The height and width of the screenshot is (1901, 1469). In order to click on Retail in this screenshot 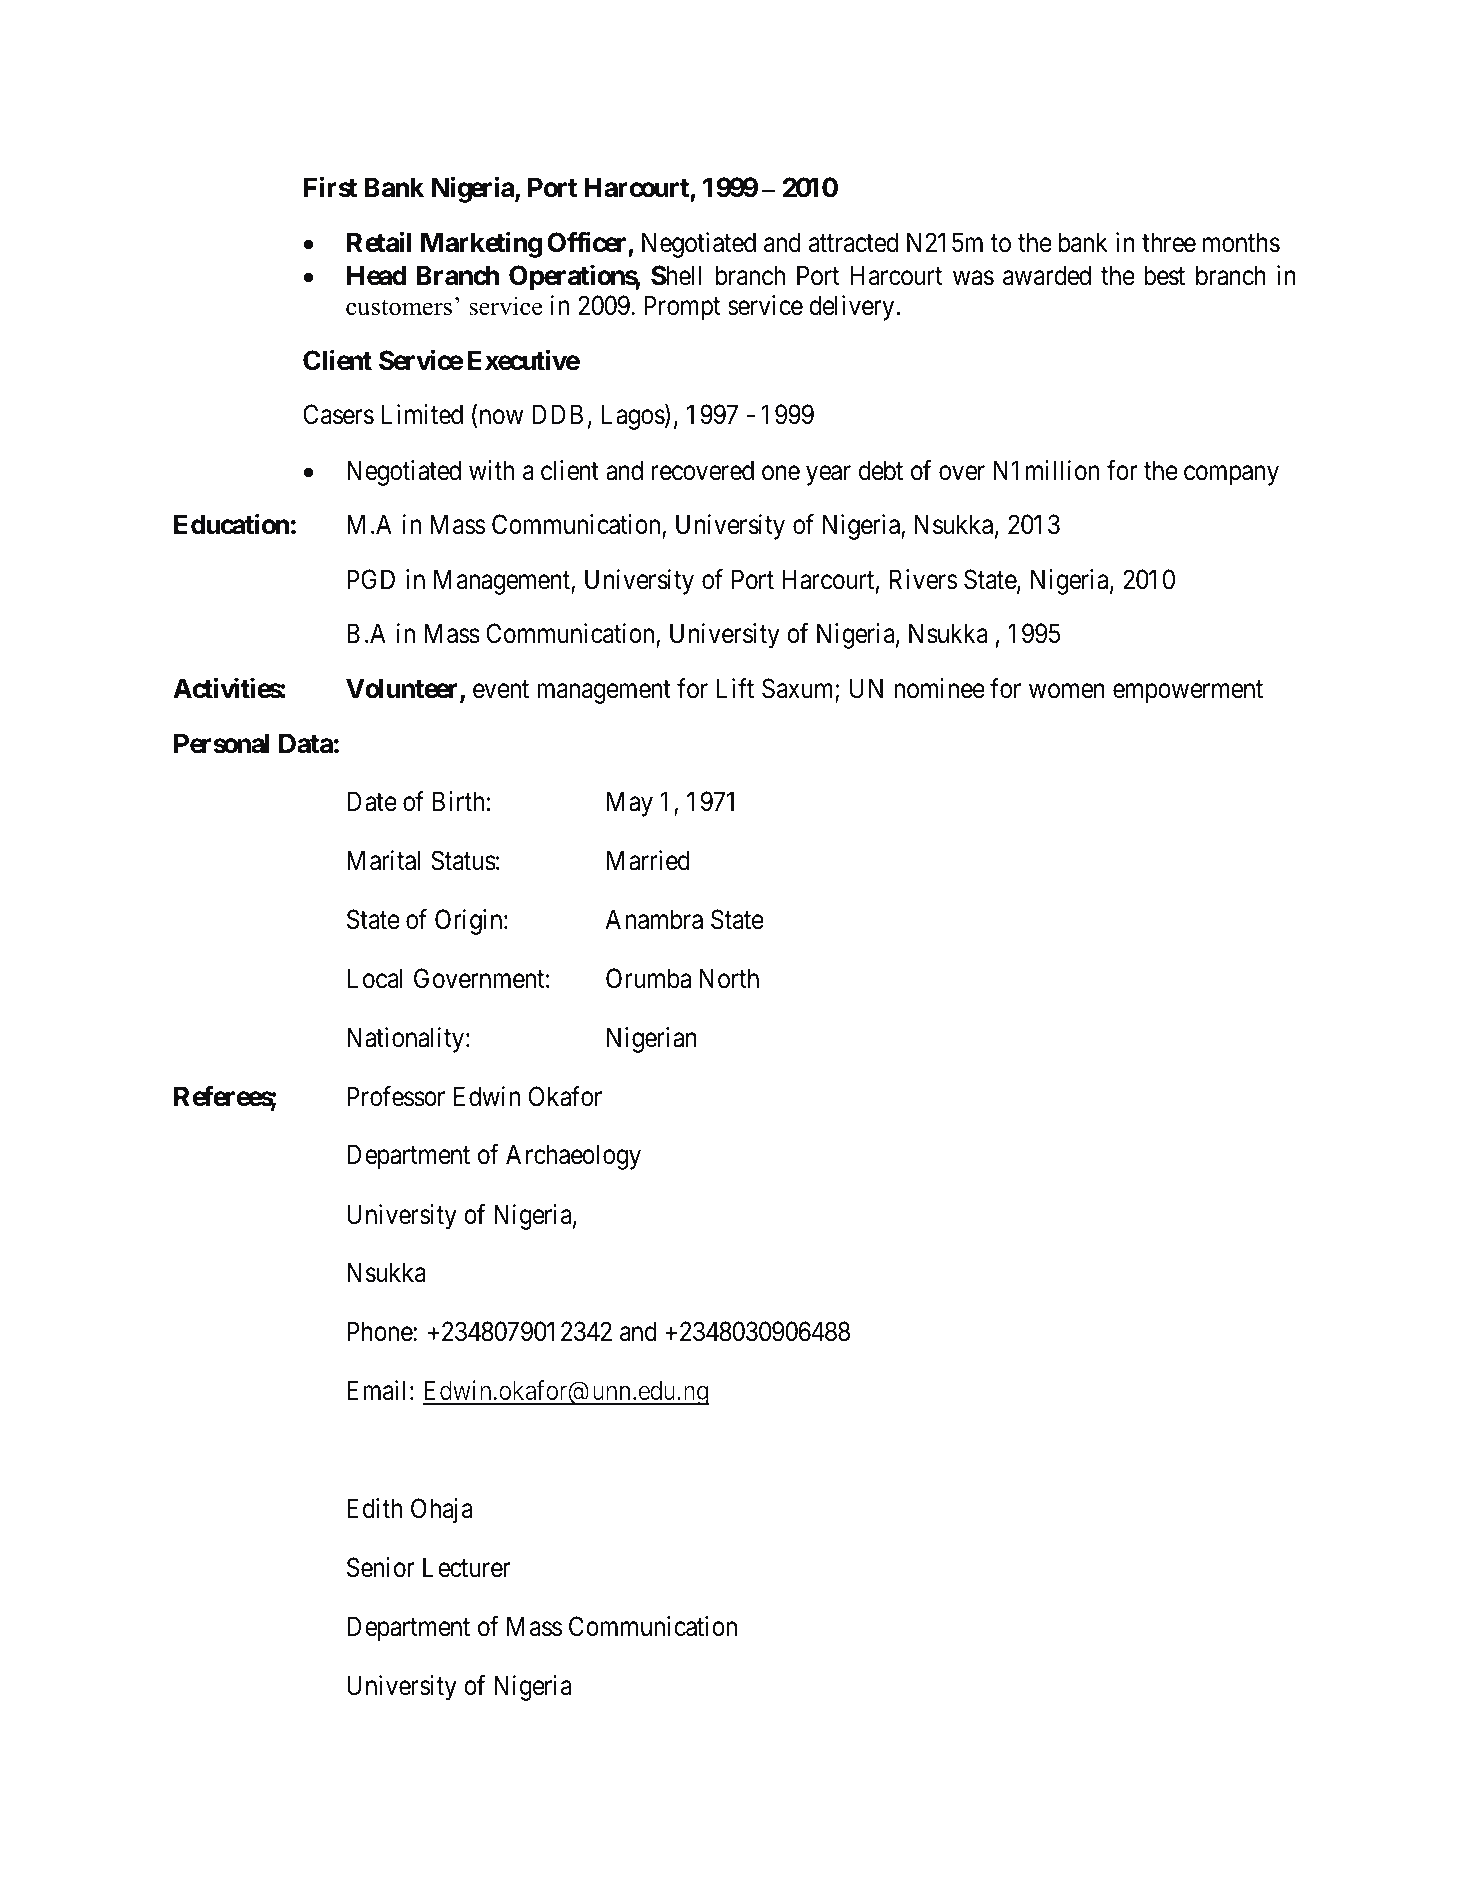, I will do `click(379, 242)`.
